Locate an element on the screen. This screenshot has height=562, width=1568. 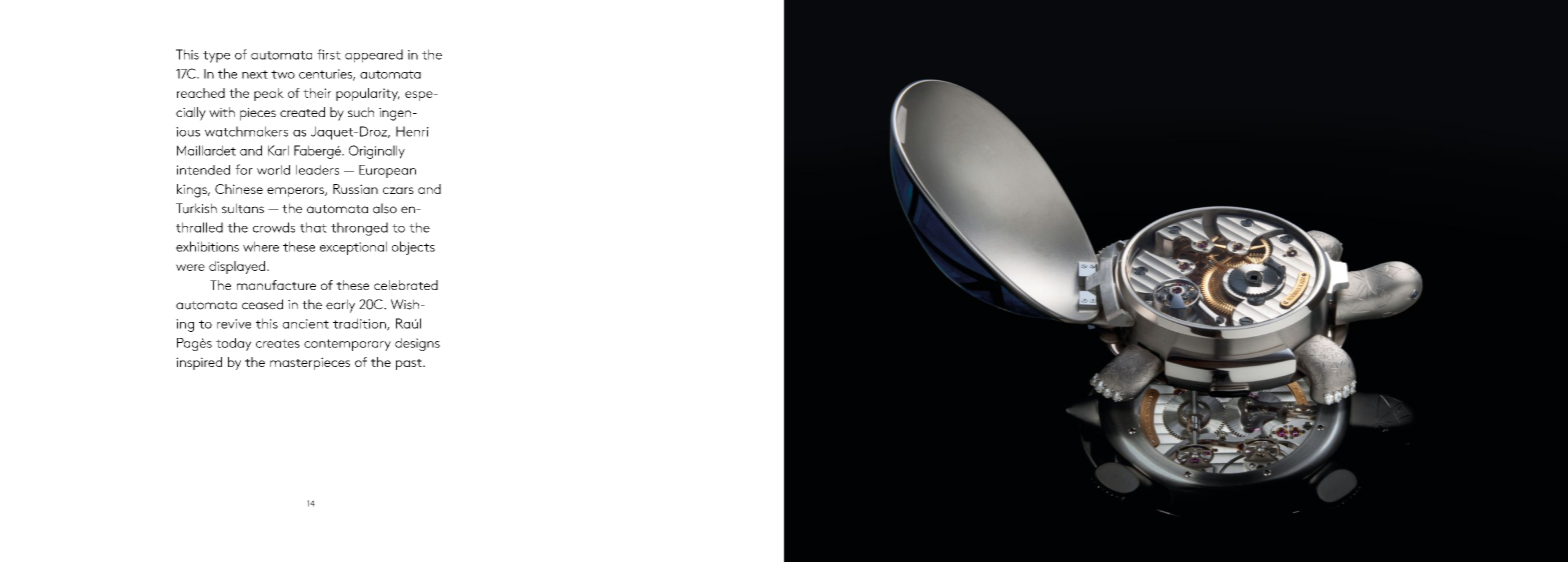
also is located at coordinates (385, 208).
